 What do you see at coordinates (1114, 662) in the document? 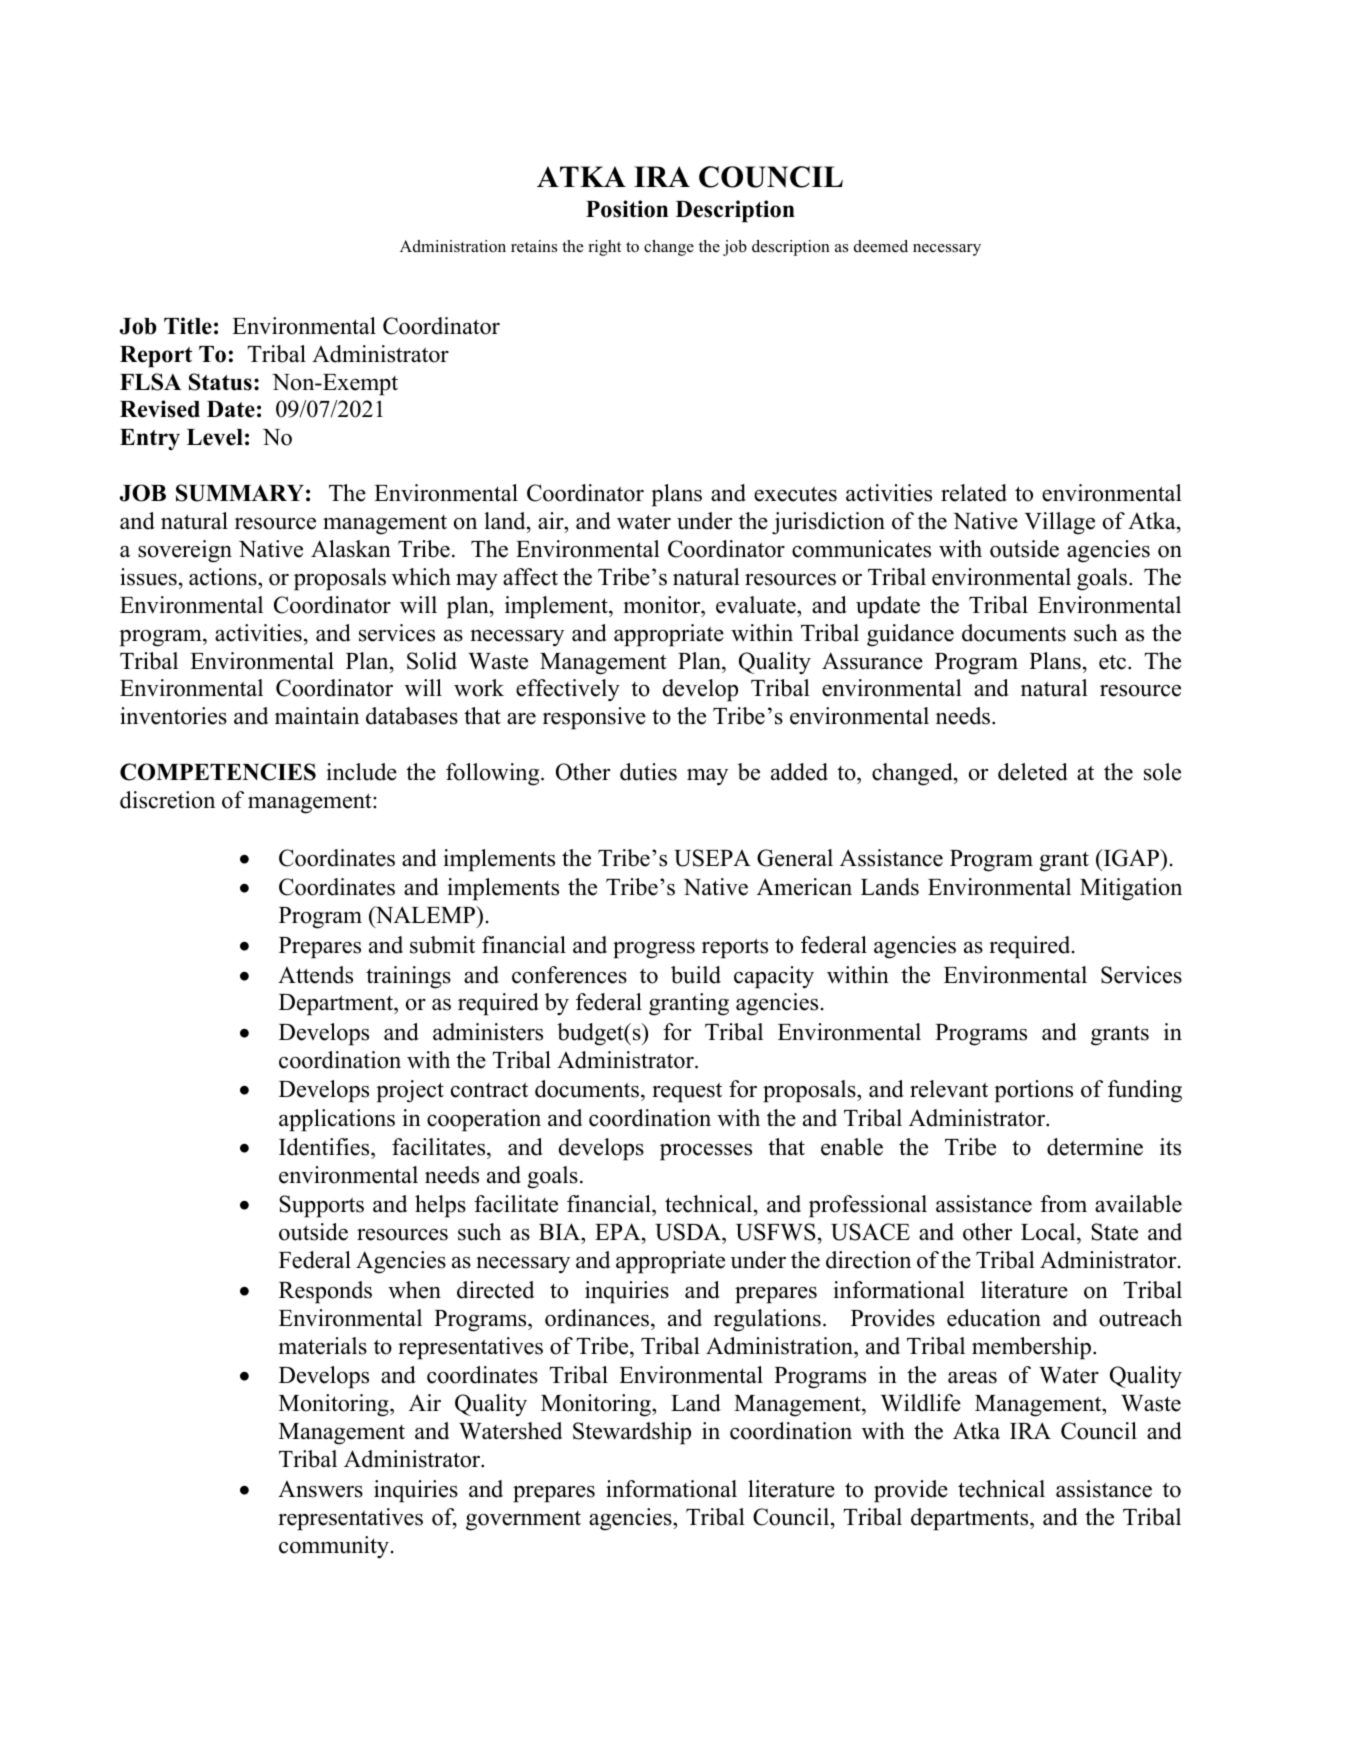
I see `etc` at bounding box center [1114, 662].
